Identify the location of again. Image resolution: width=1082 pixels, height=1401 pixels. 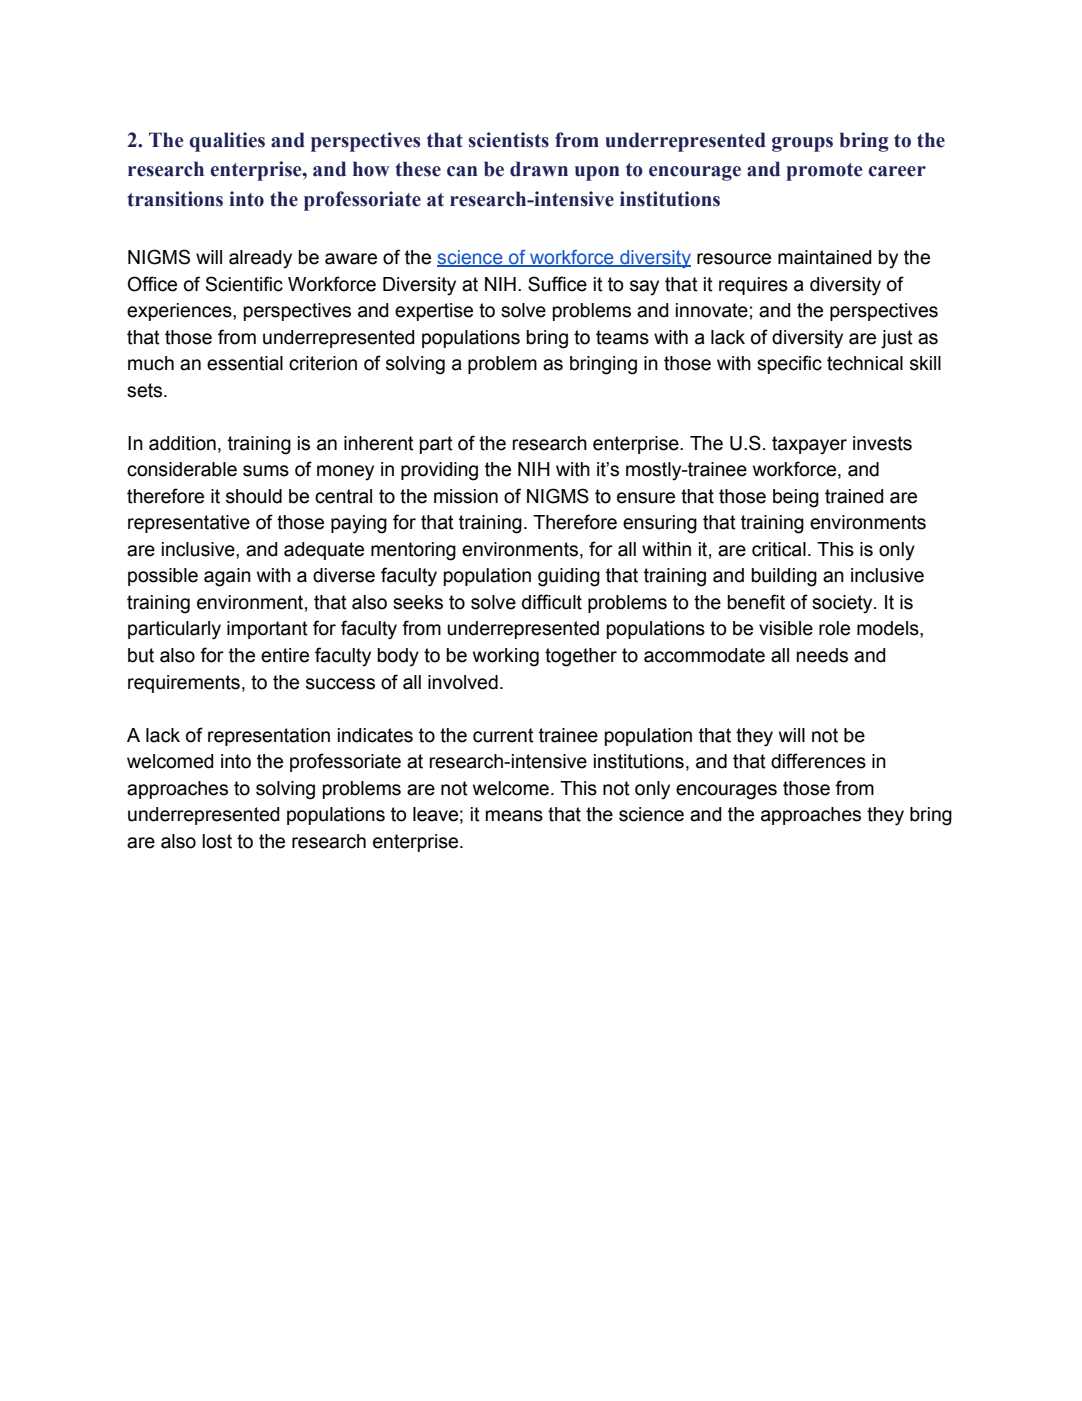
(227, 577).
